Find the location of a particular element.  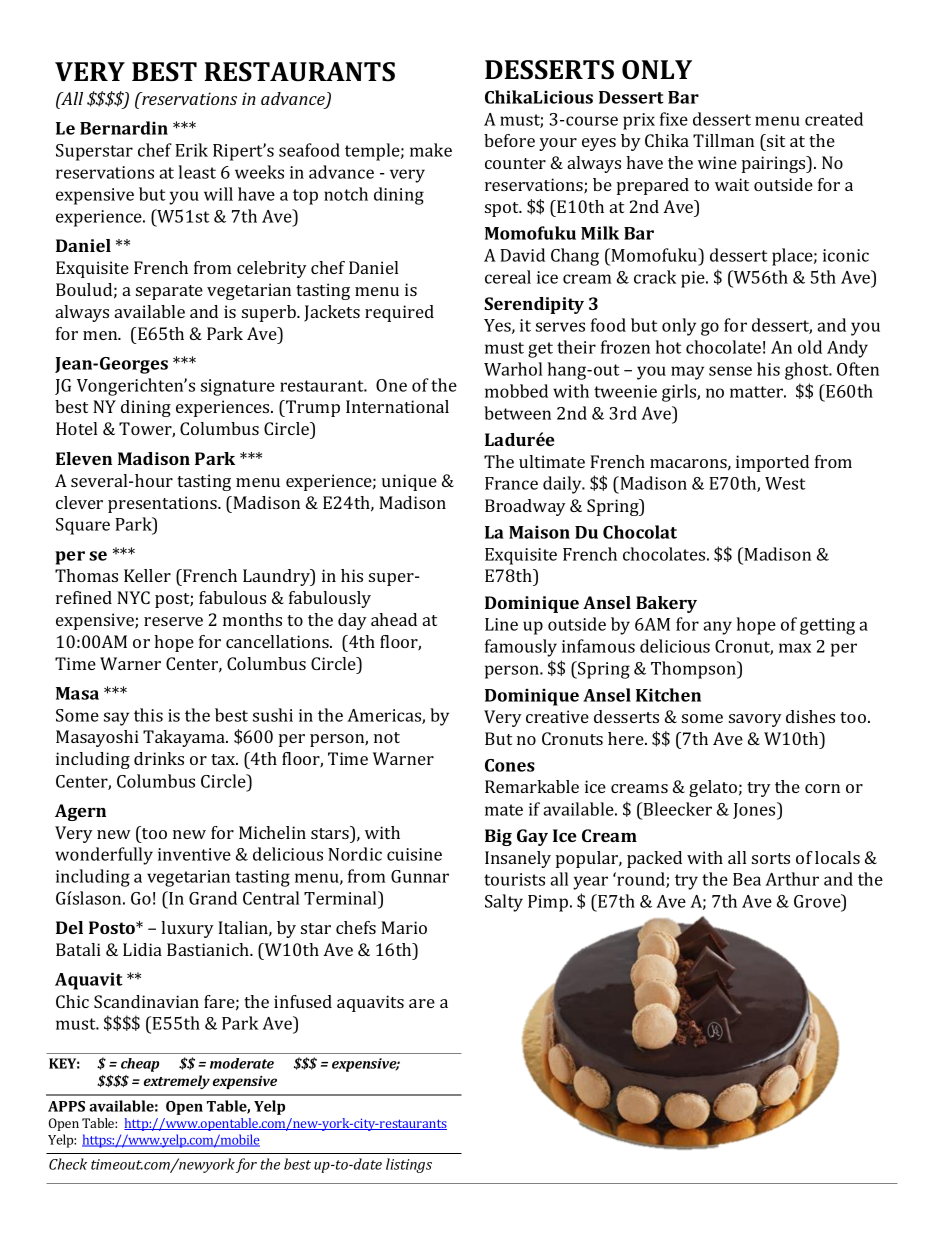

France is located at coordinates (511, 483).
